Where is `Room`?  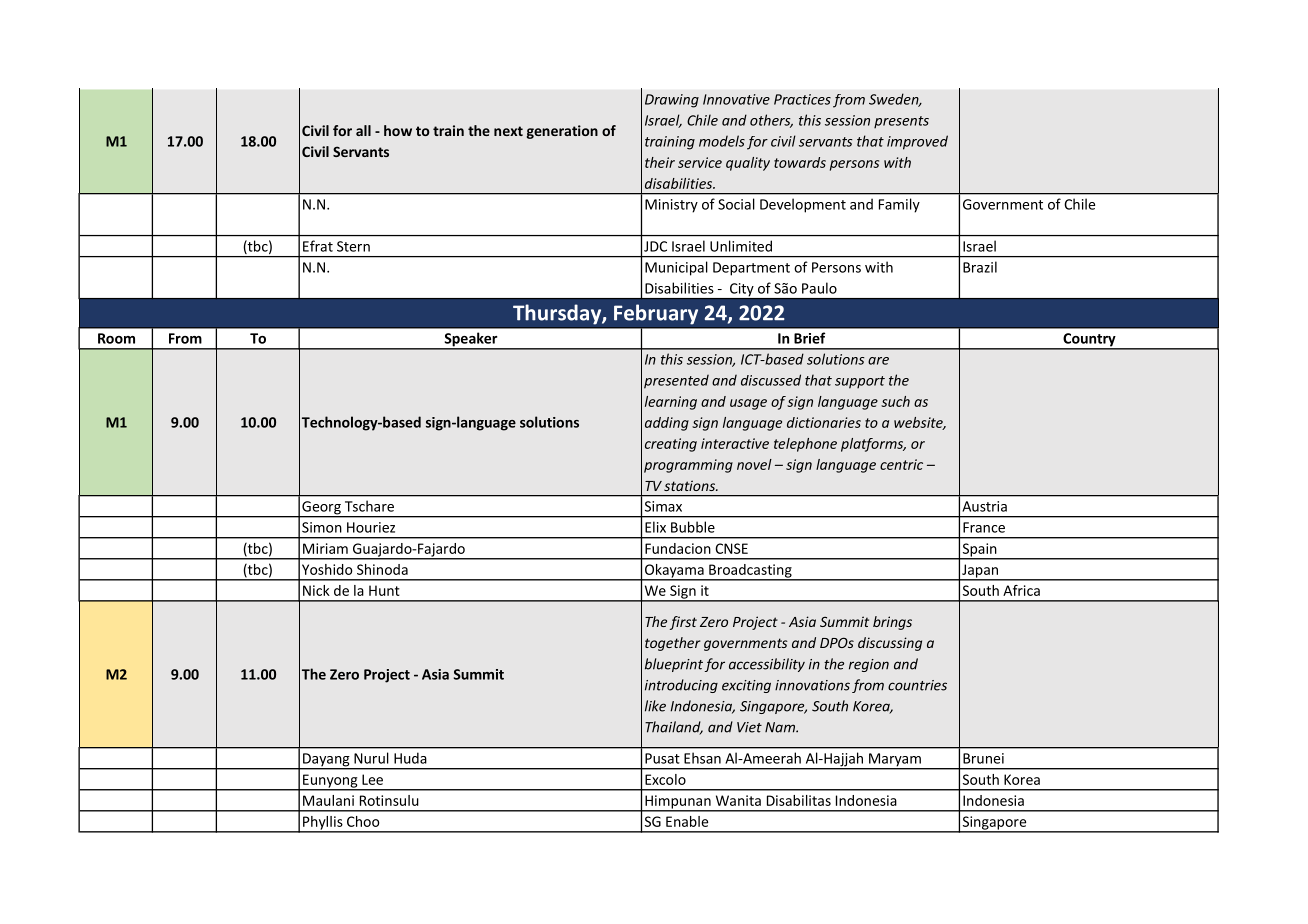 Room is located at coordinates (116, 338).
